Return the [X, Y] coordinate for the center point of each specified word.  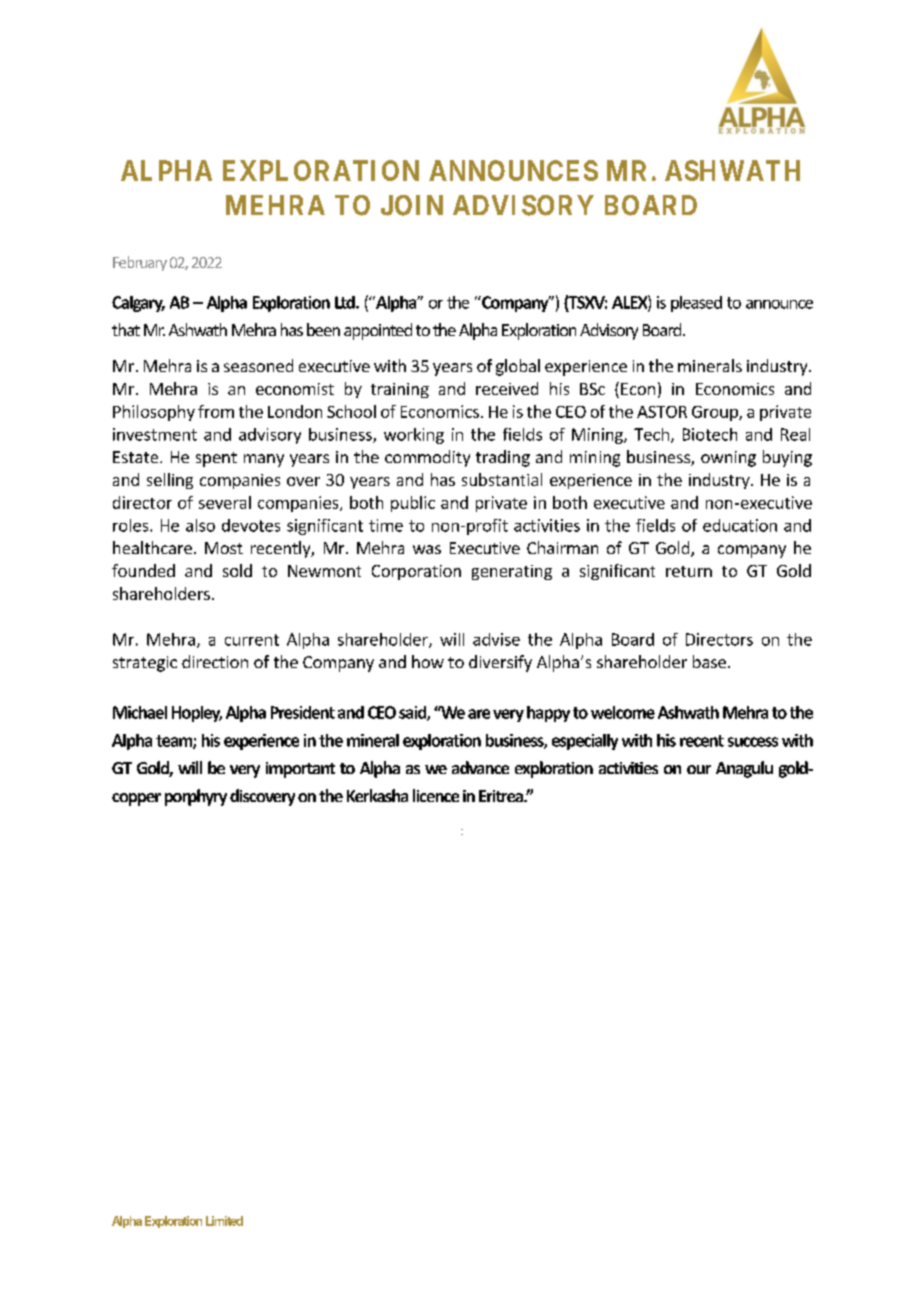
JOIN [412, 205]
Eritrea [502, 796]
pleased [696, 304]
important [300, 770]
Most [224, 548]
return [689, 571]
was [427, 549]
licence [436, 795]
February [140, 263]
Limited [224, 1221]
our [699, 769]
